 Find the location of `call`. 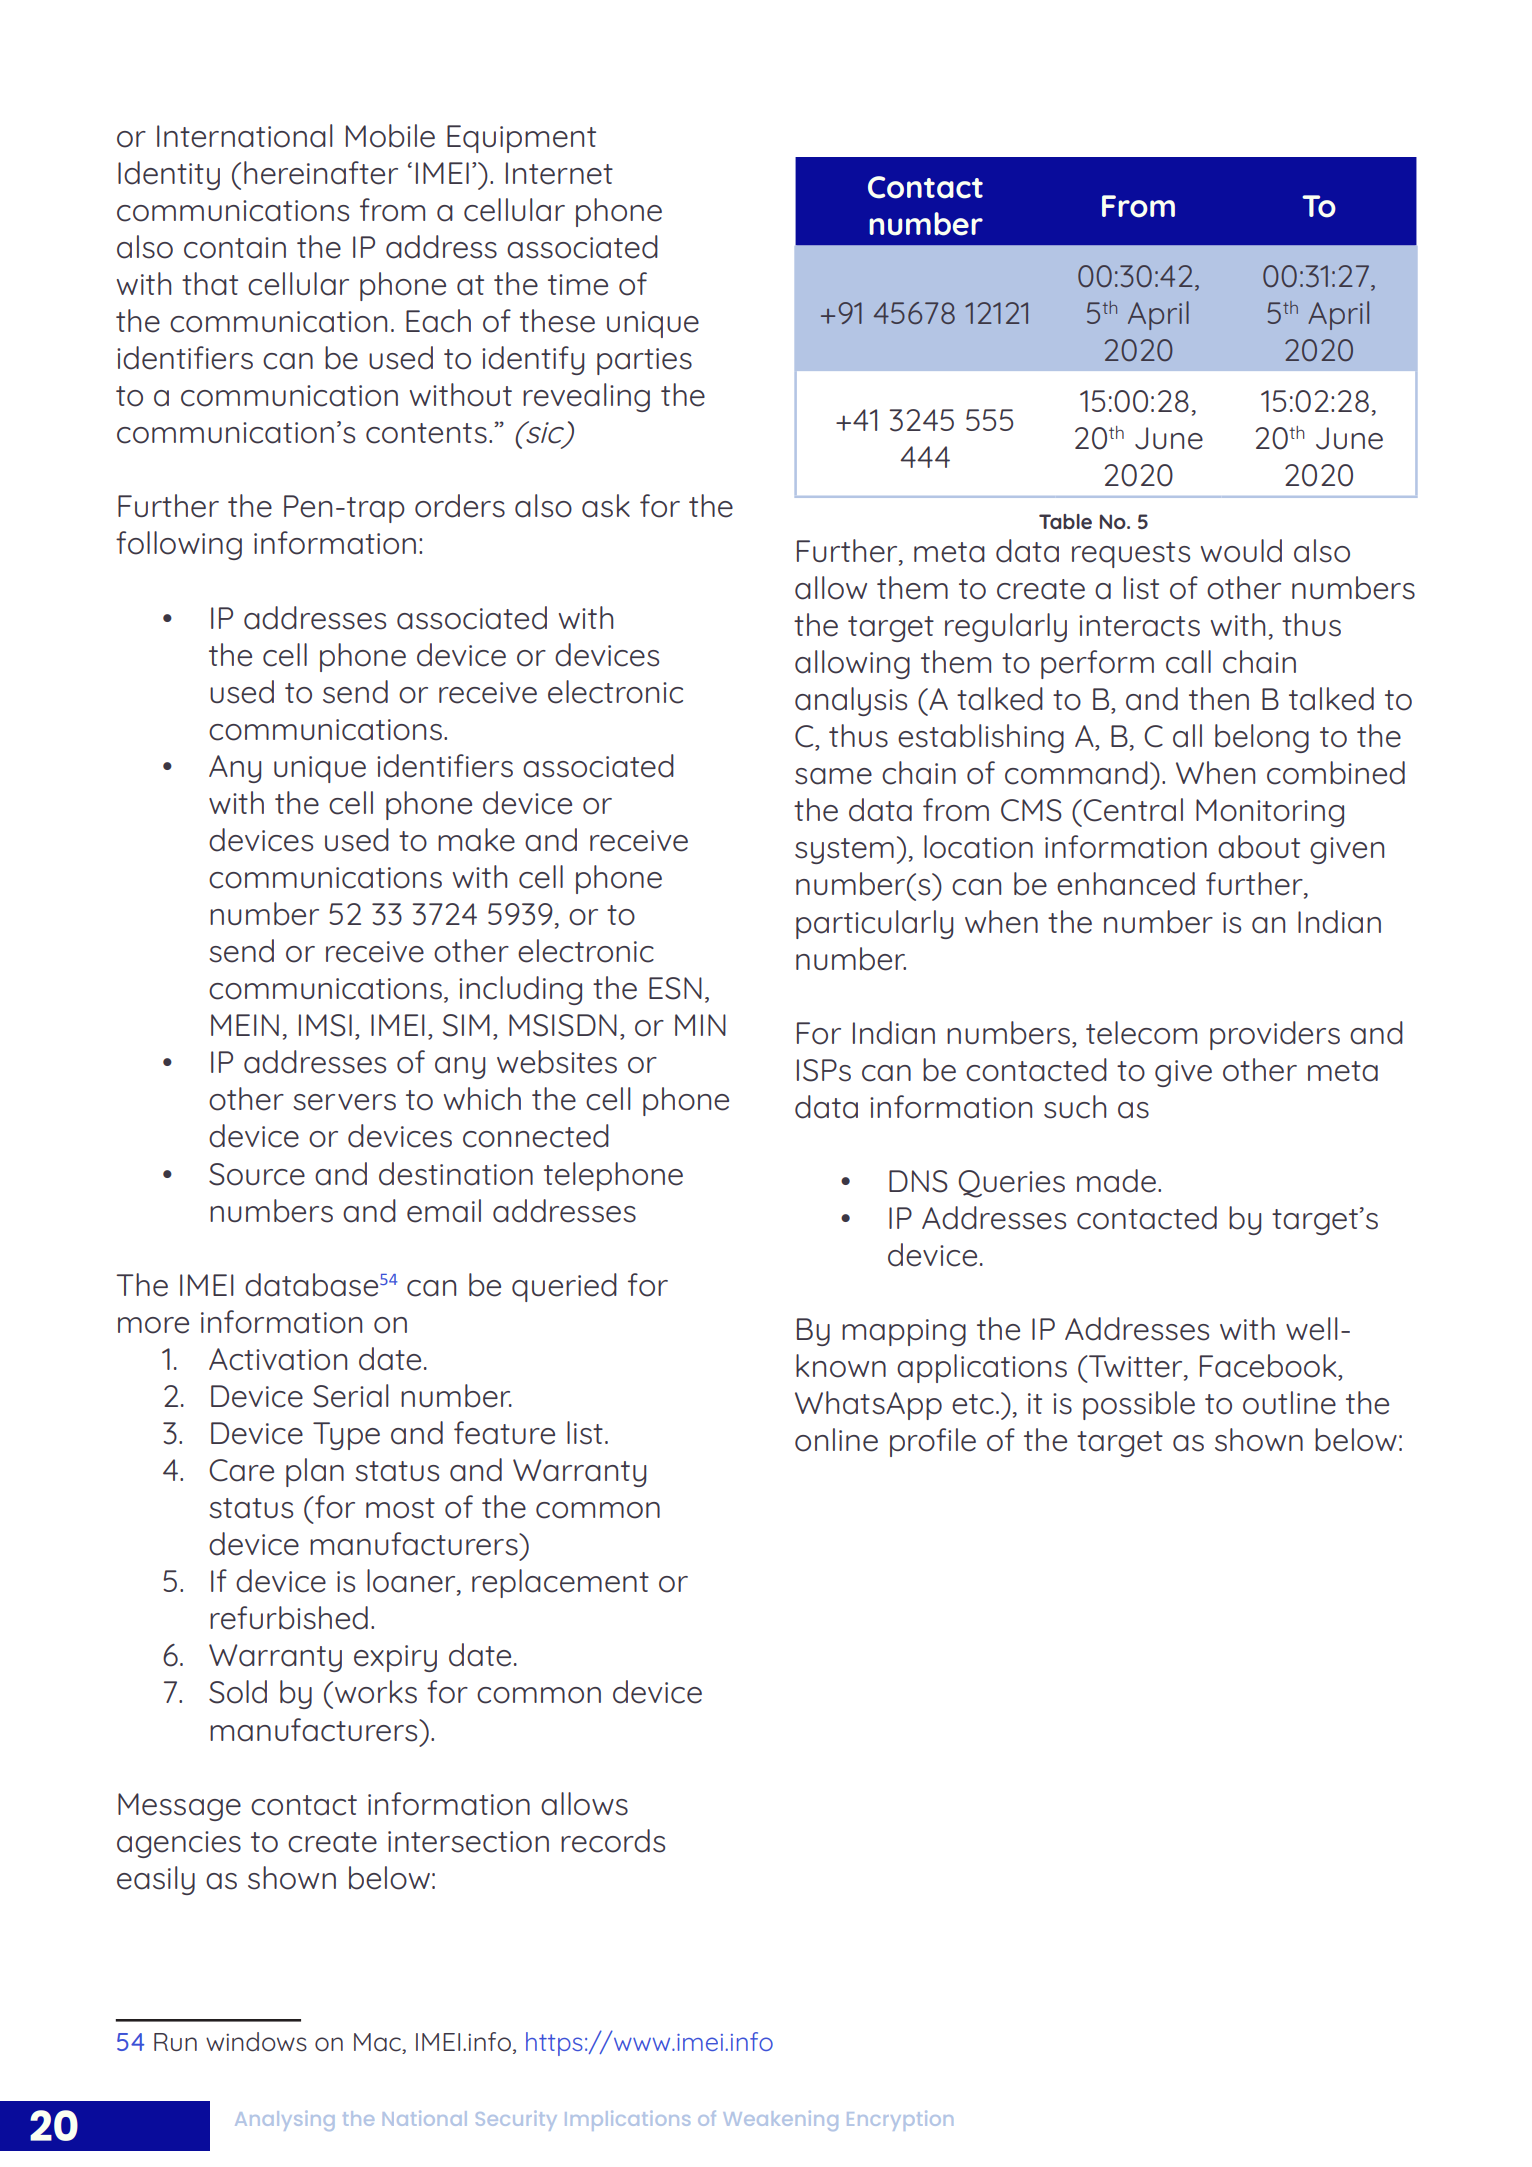

call is located at coordinates (1188, 662).
